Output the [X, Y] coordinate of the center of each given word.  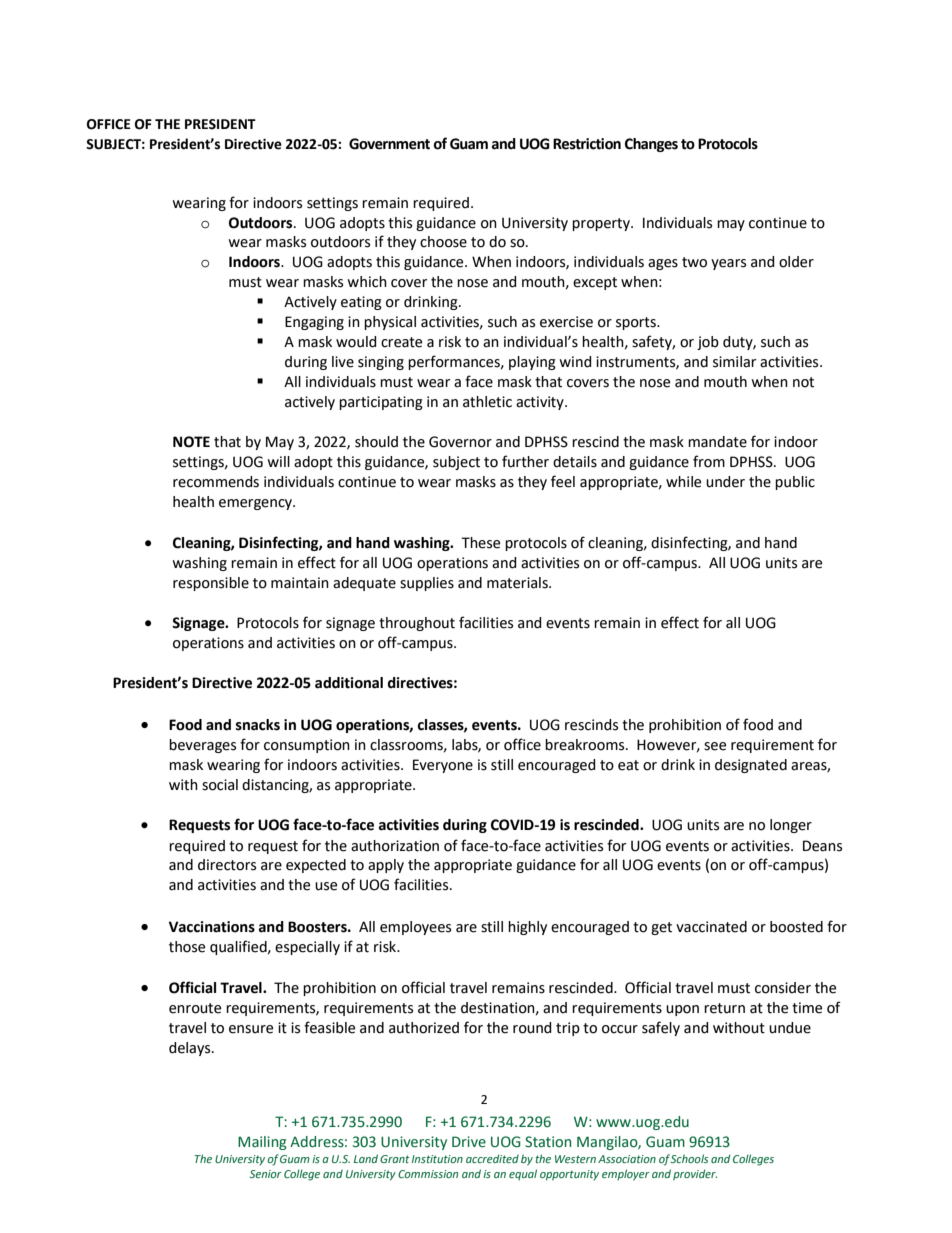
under [725, 482]
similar [734, 362]
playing [532, 363]
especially [307, 948]
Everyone [443, 766]
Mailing [262, 1143]
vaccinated [711, 927]
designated [751, 766]
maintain [300, 583]
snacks [258, 725]
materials [518, 583]
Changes [651, 145]
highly [527, 928]
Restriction [587, 144]
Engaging [314, 323]
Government [389, 144]
